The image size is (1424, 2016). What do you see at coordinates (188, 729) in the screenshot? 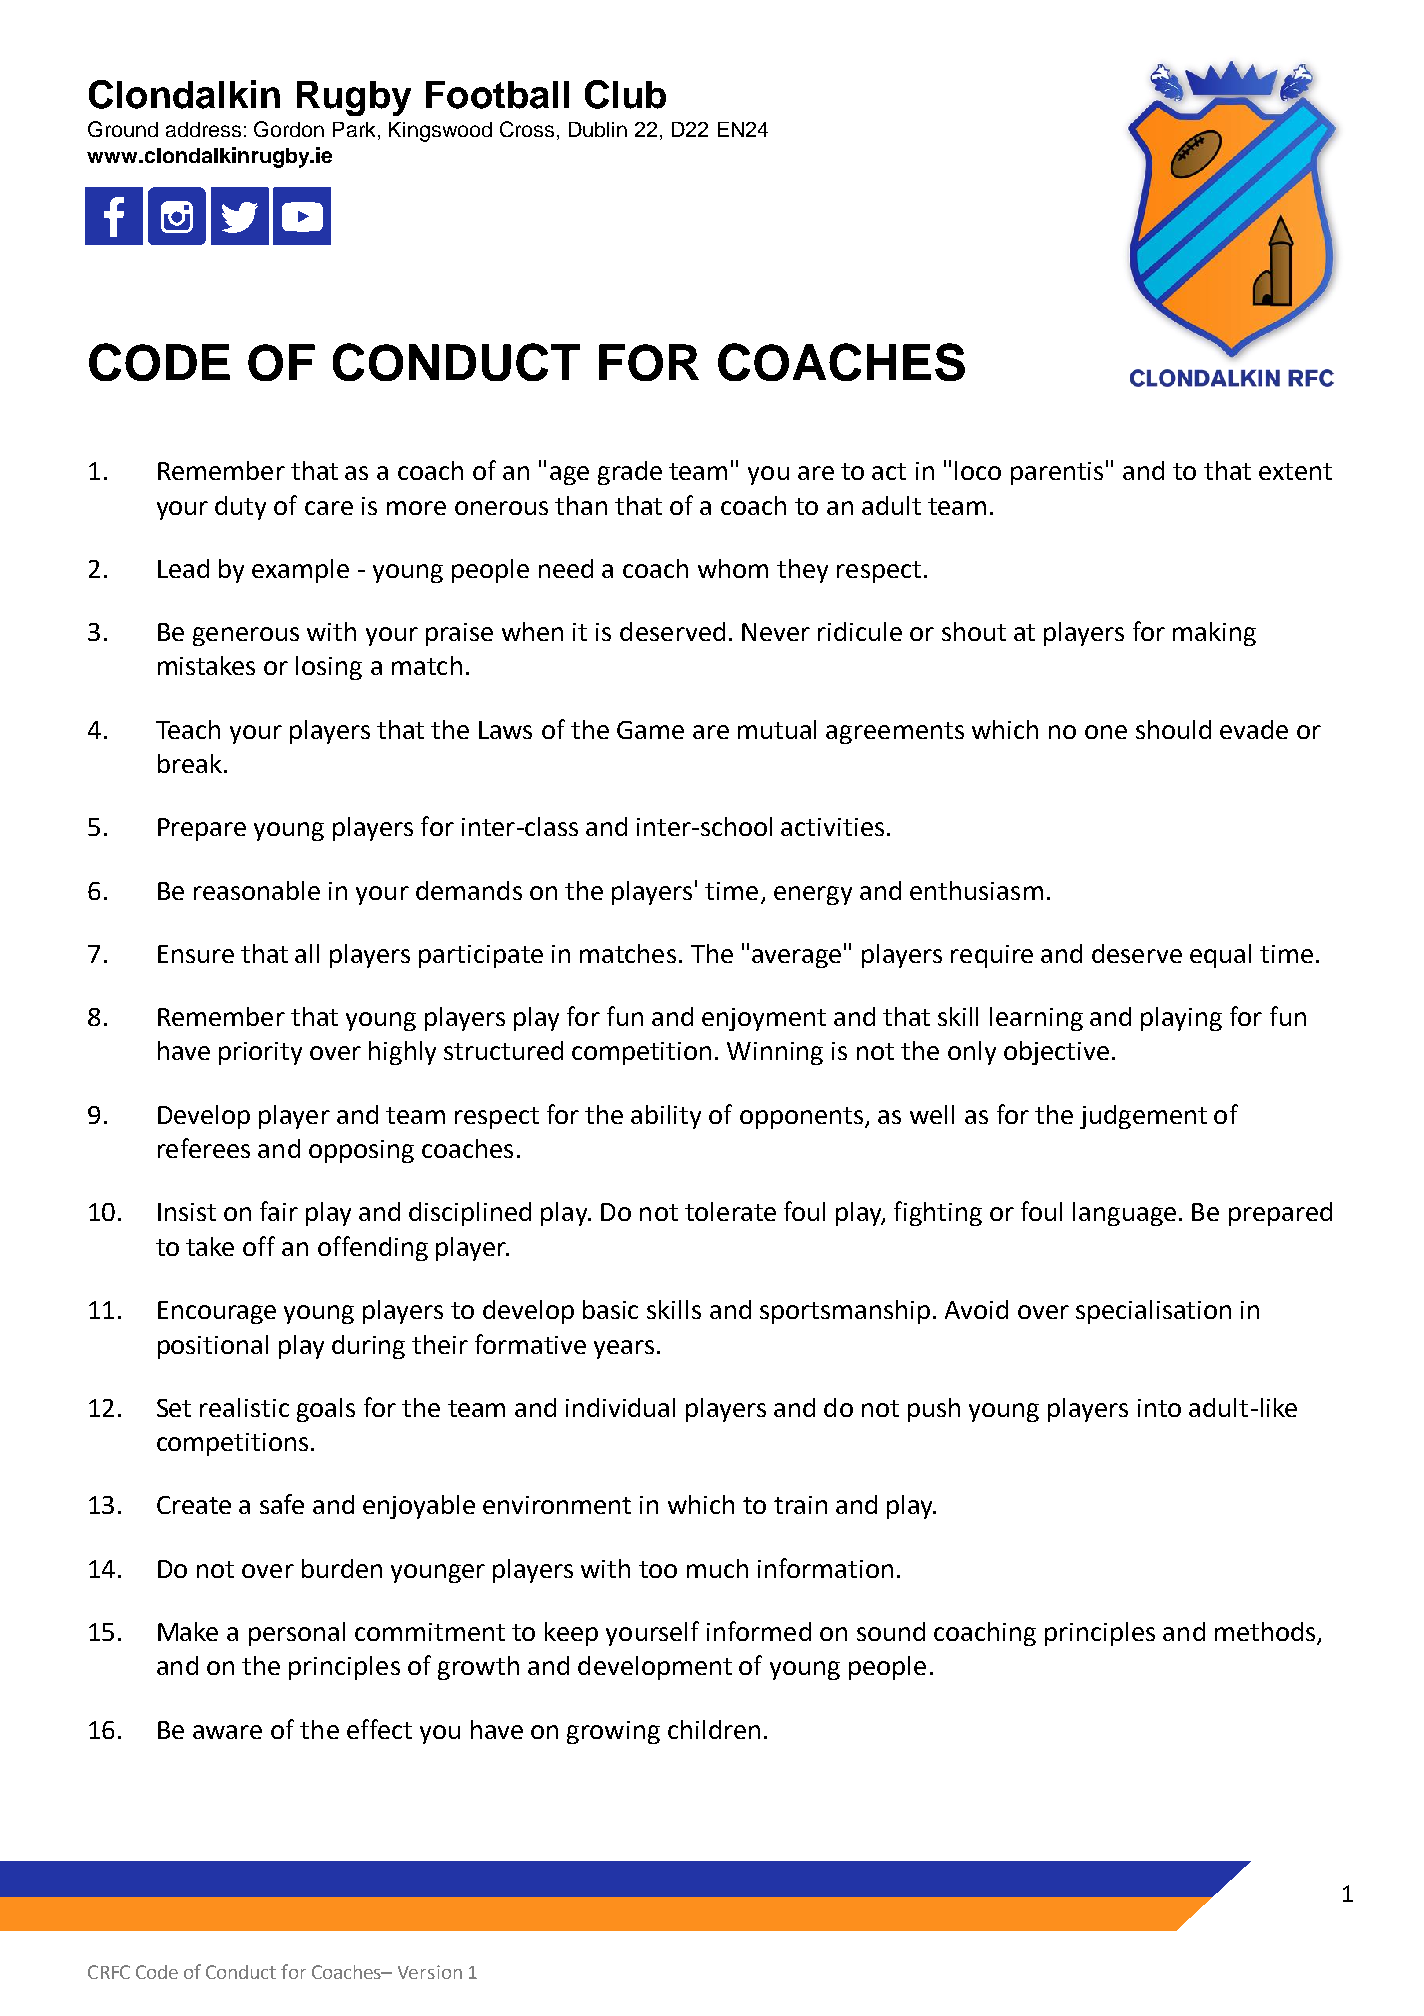
I see `Teach` at bounding box center [188, 729].
